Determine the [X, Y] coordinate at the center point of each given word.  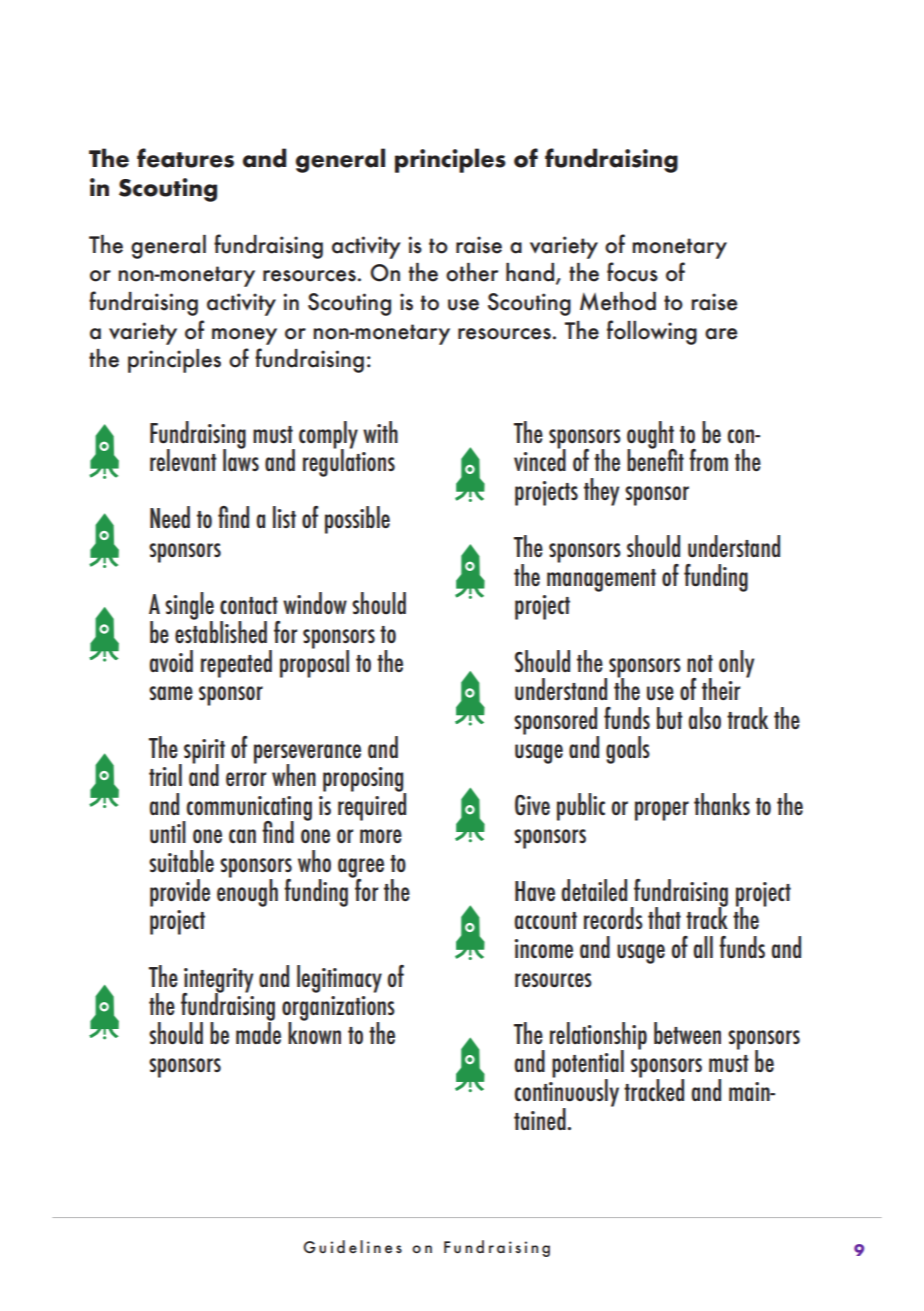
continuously [567, 1093]
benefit [655, 458]
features [185, 158]
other [472, 272]
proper [662, 811]
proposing [364, 780]
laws [241, 459]
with [380, 432]
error [246, 779]
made [258, 1031]
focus [632, 272]
